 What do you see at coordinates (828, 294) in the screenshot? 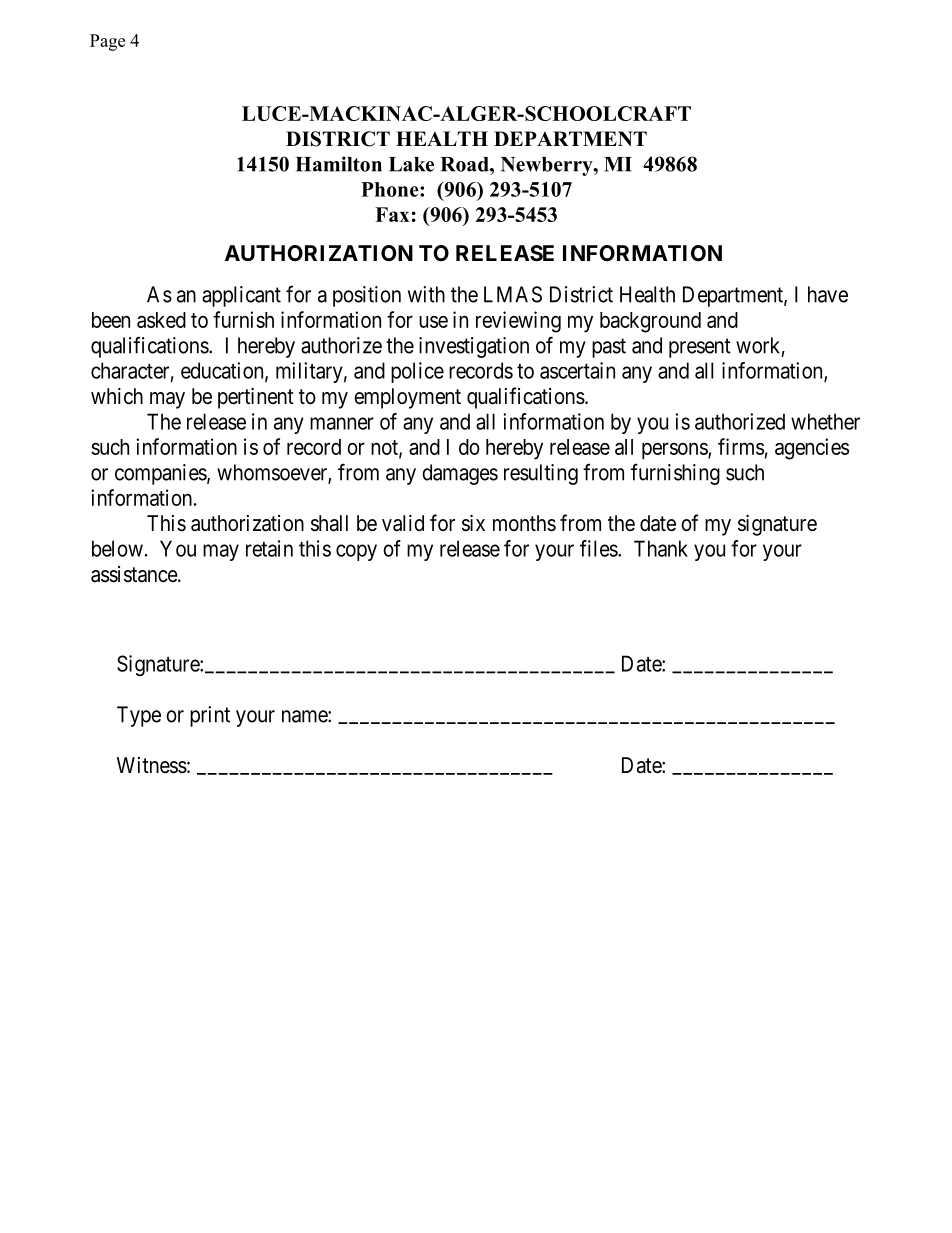
I see `have` at bounding box center [828, 294].
